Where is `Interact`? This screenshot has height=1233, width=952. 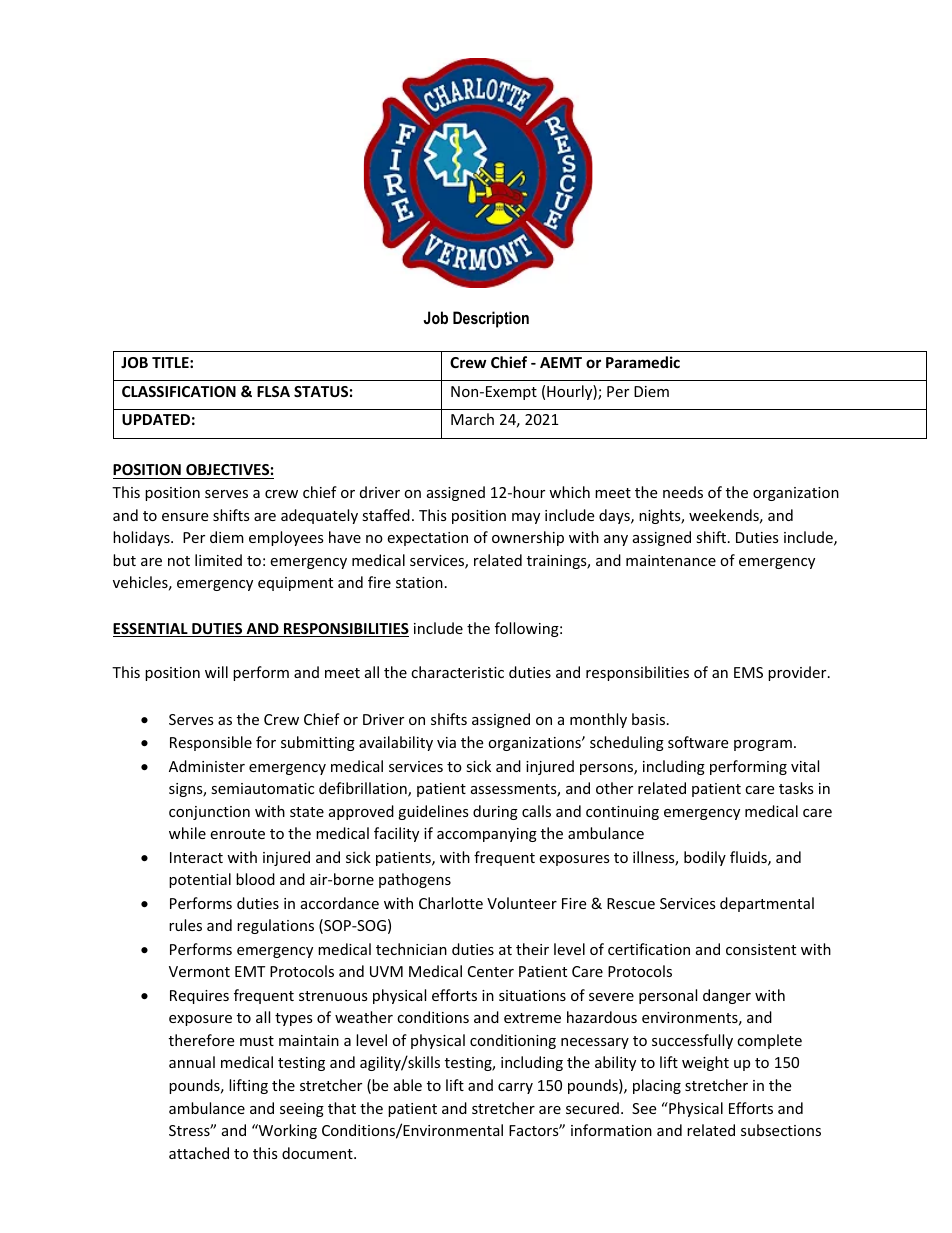
Interact is located at coordinates (196, 857).
